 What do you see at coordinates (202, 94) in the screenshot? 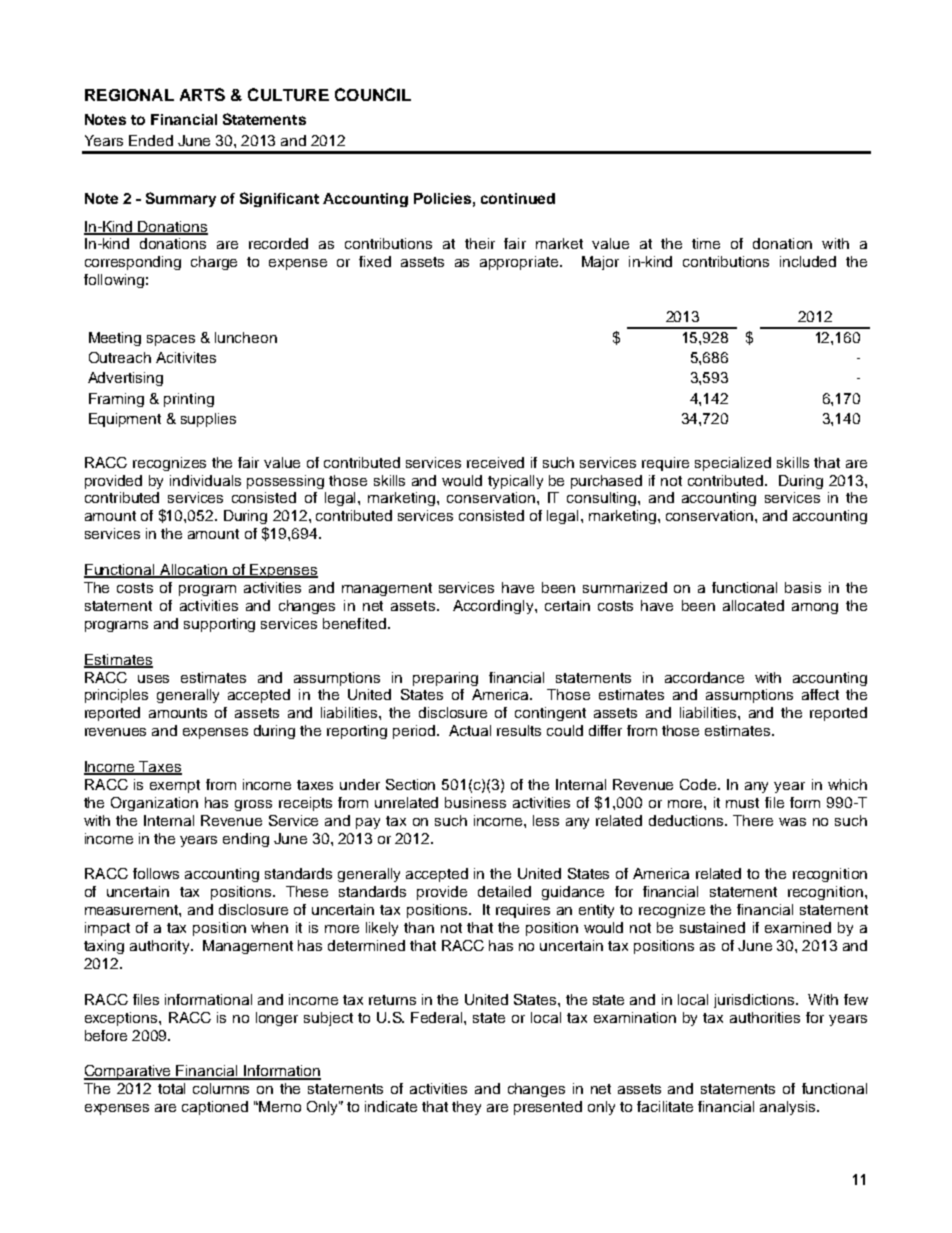
I see `ARTS` at bounding box center [202, 94].
